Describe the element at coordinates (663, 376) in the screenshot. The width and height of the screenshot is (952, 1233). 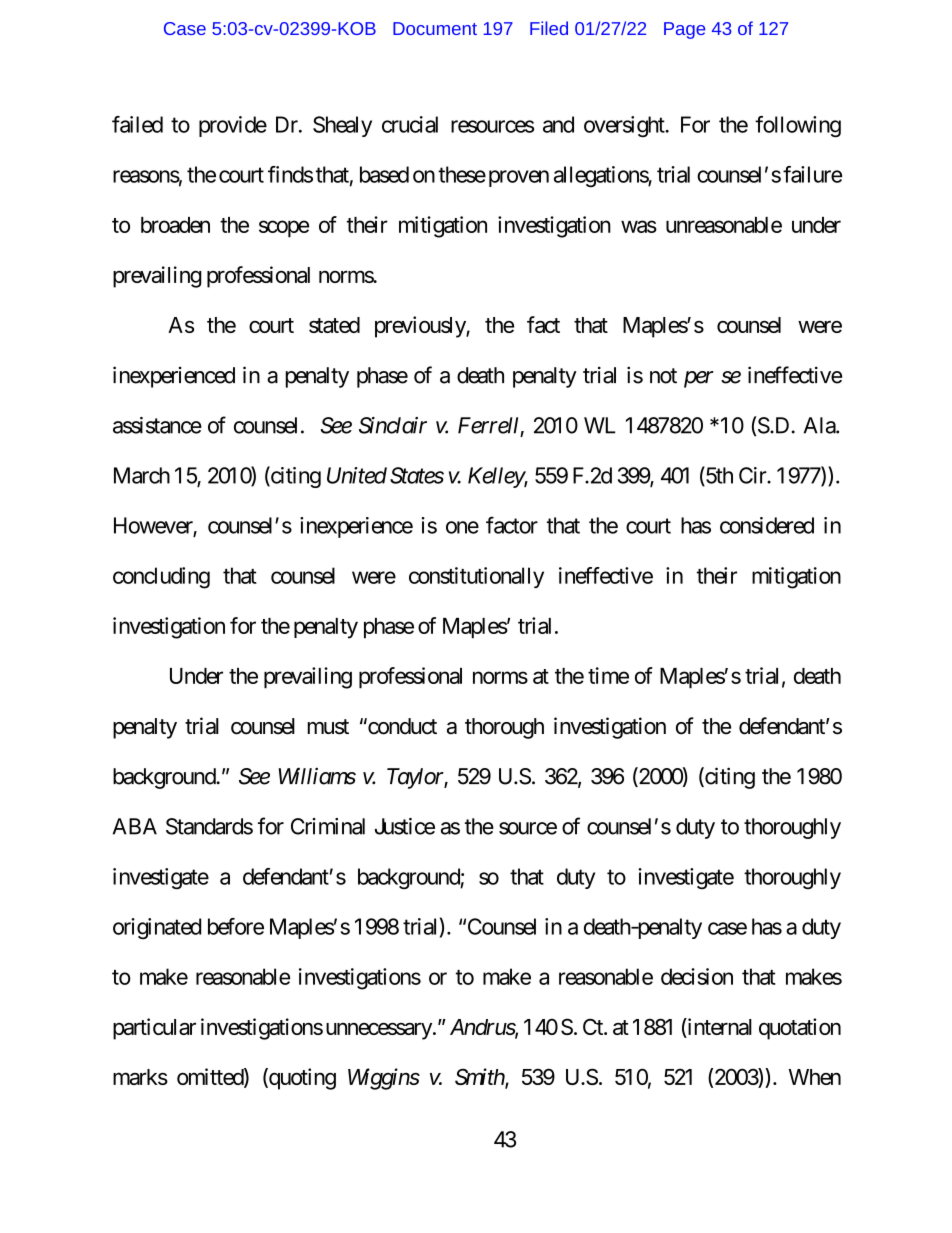
I see `not` at that location.
